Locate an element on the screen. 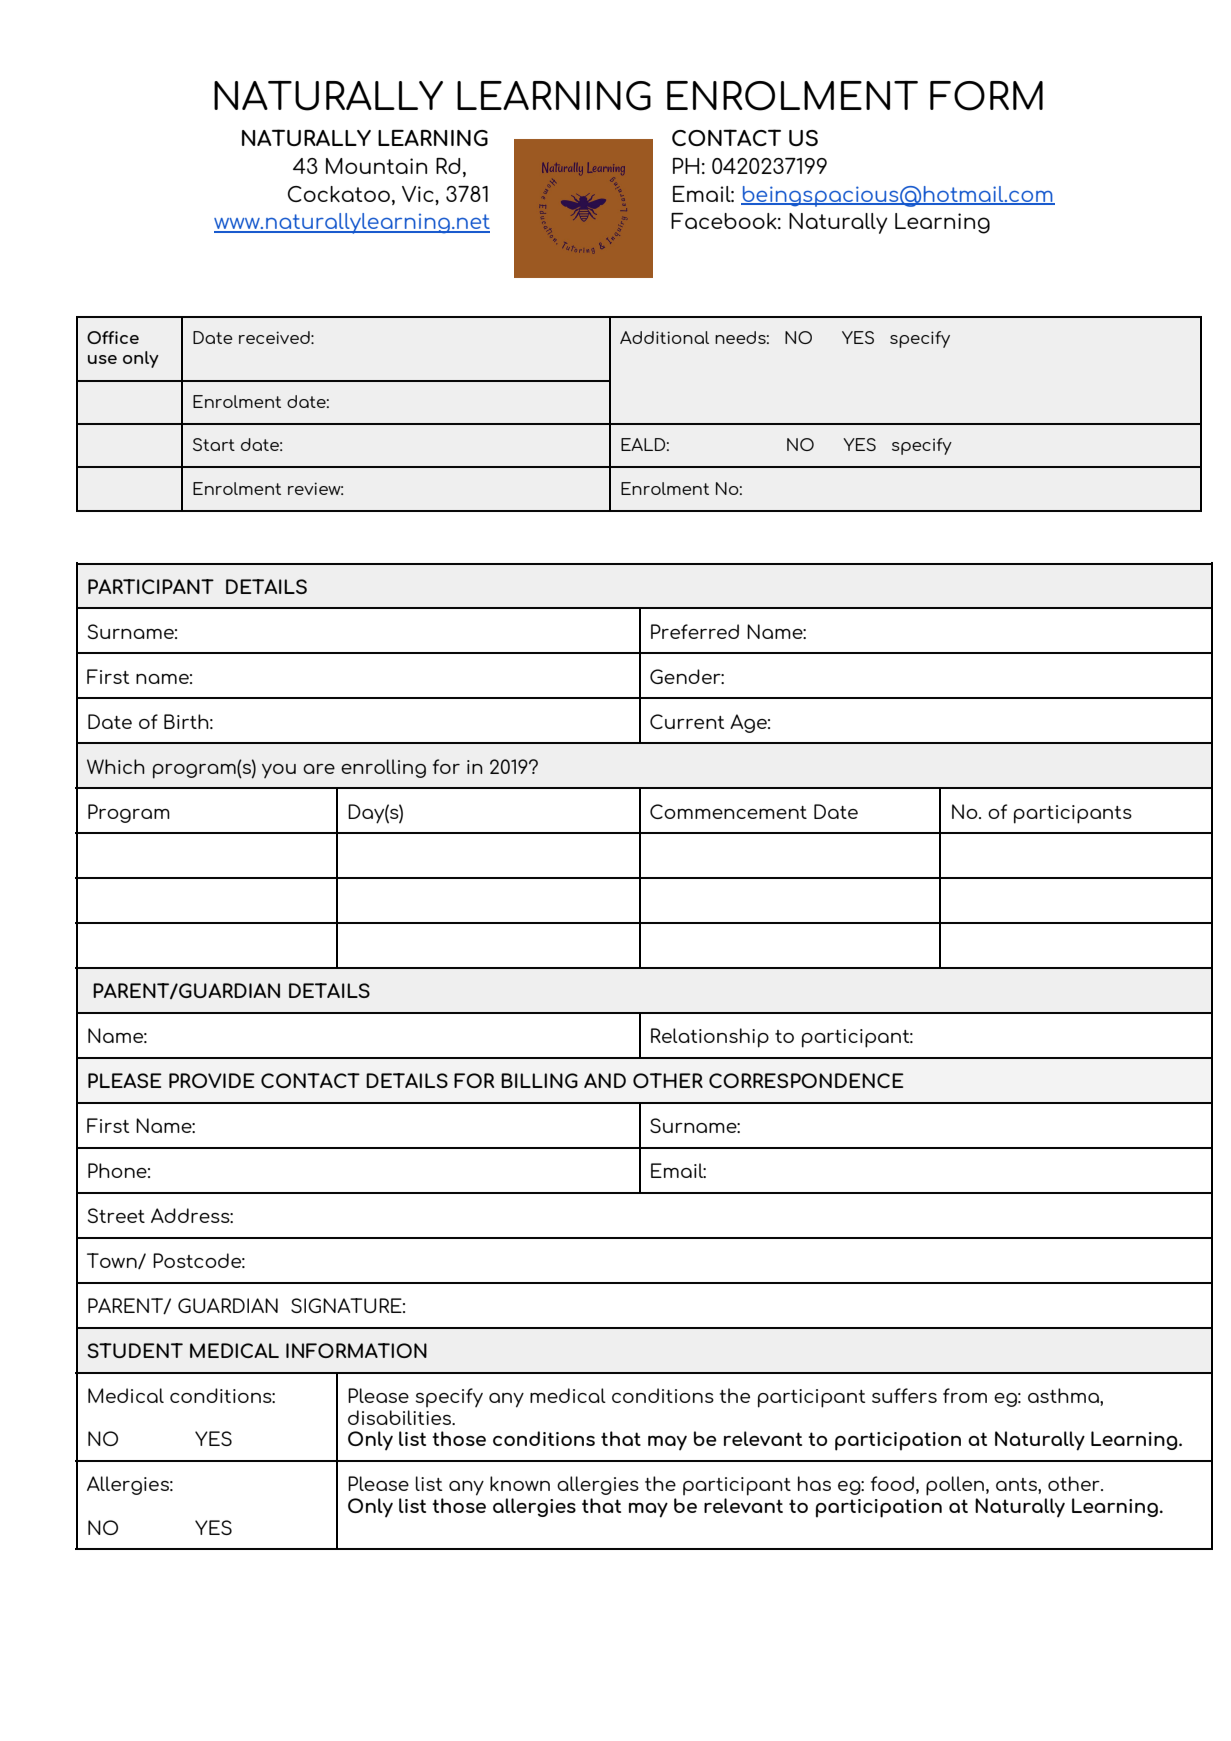 This screenshot has height=1741, width=1231. you is located at coordinates (279, 771).
